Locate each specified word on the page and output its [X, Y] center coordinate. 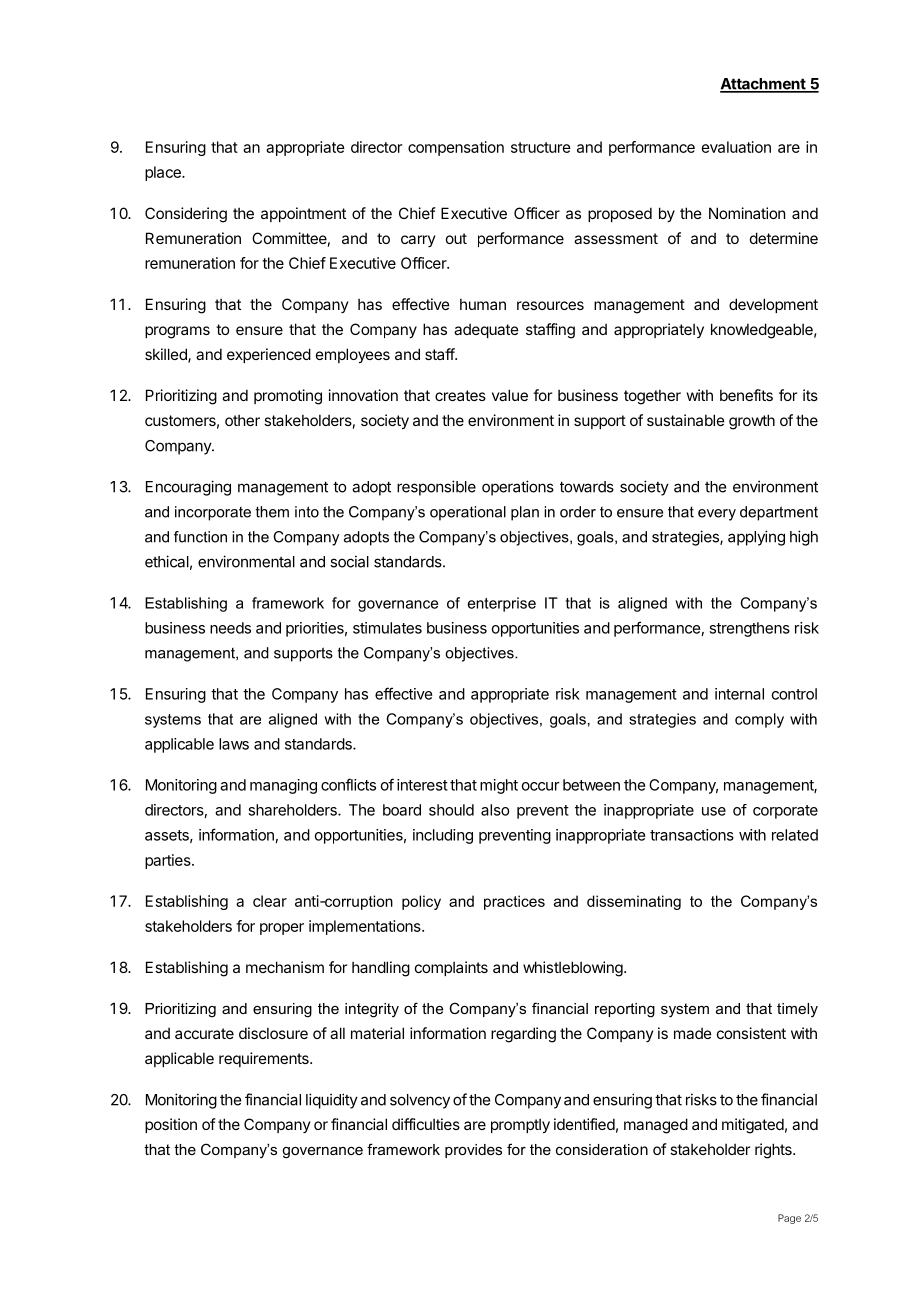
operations [518, 488]
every [717, 515]
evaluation [736, 147]
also [495, 810]
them [272, 512]
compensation [456, 148]
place [164, 173]
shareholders [293, 810]
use [714, 811]
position [171, 1125]
